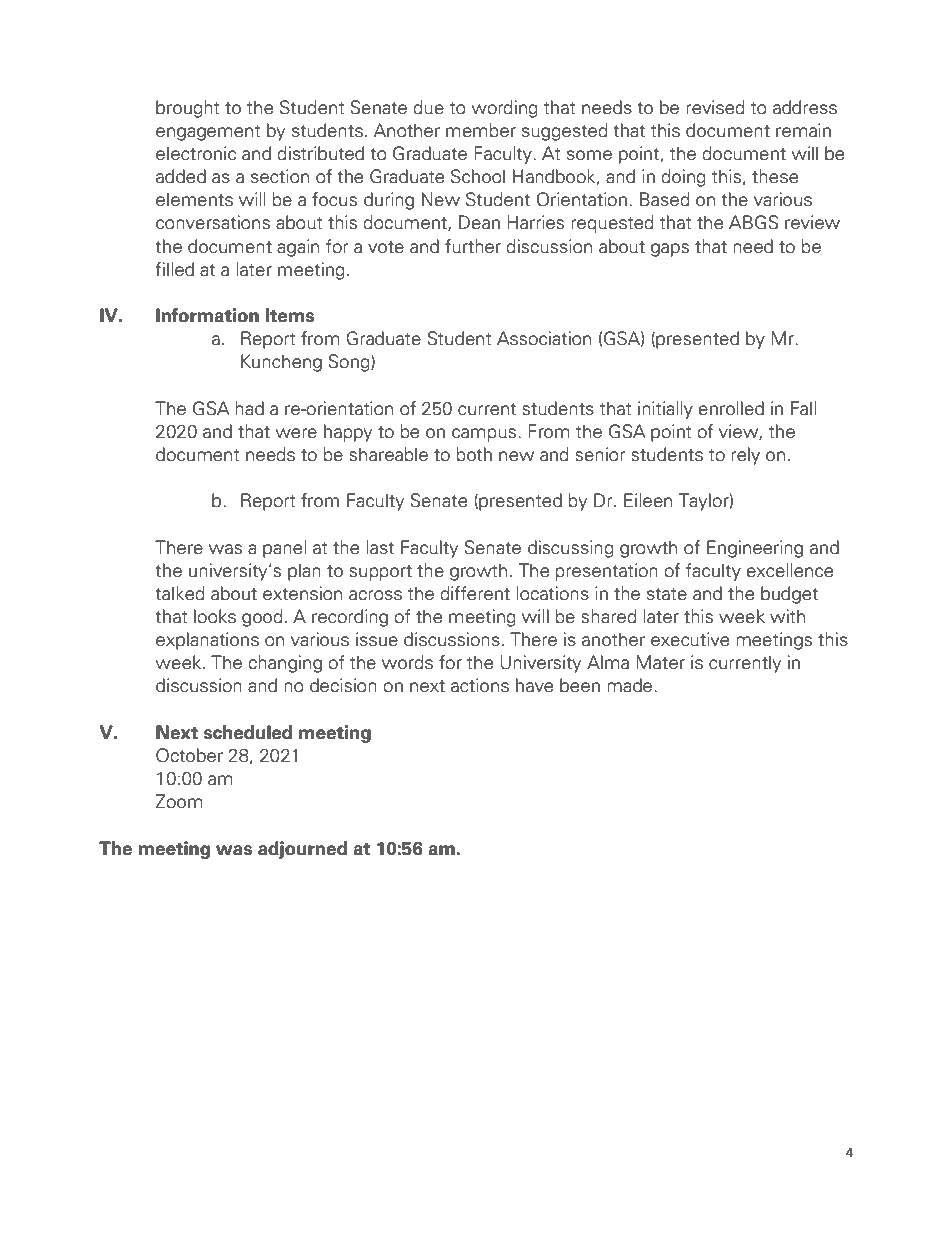 This document has height=1233, width=952. I want to click on rely, so click(745, 456).
